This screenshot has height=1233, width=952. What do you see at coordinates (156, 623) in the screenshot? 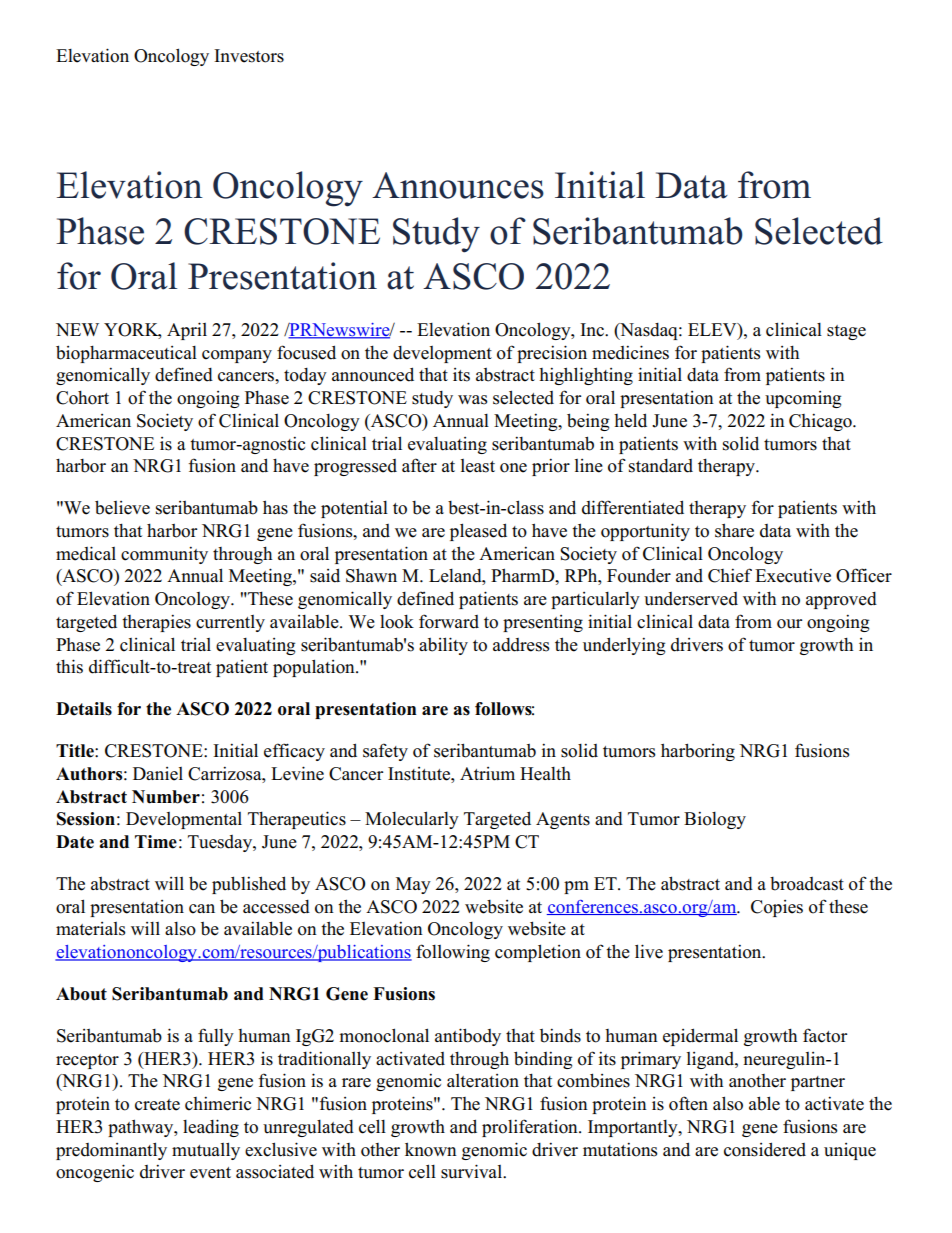
I see `therapies` at bounding box center [156, 623].
